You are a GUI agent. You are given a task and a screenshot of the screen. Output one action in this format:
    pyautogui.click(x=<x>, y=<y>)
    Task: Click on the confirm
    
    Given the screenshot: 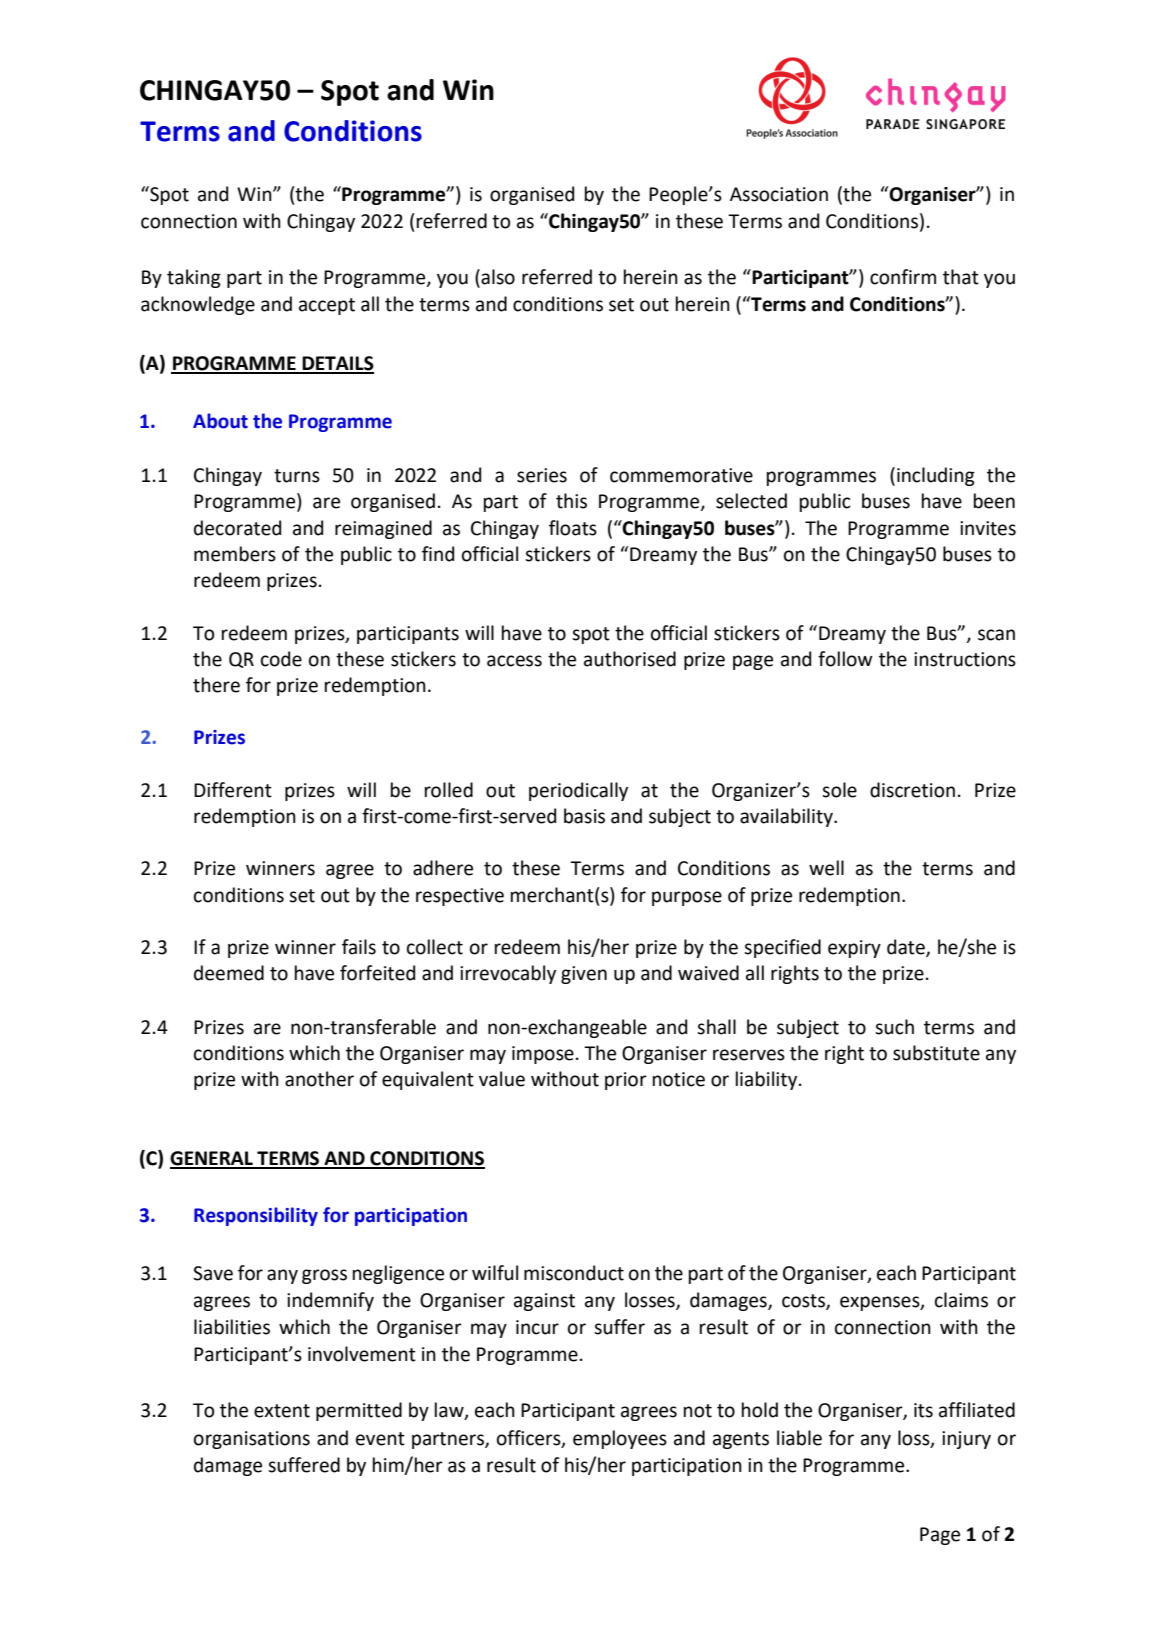 What is the action you would take?
    pyautogui.click(x=903, y=277)
